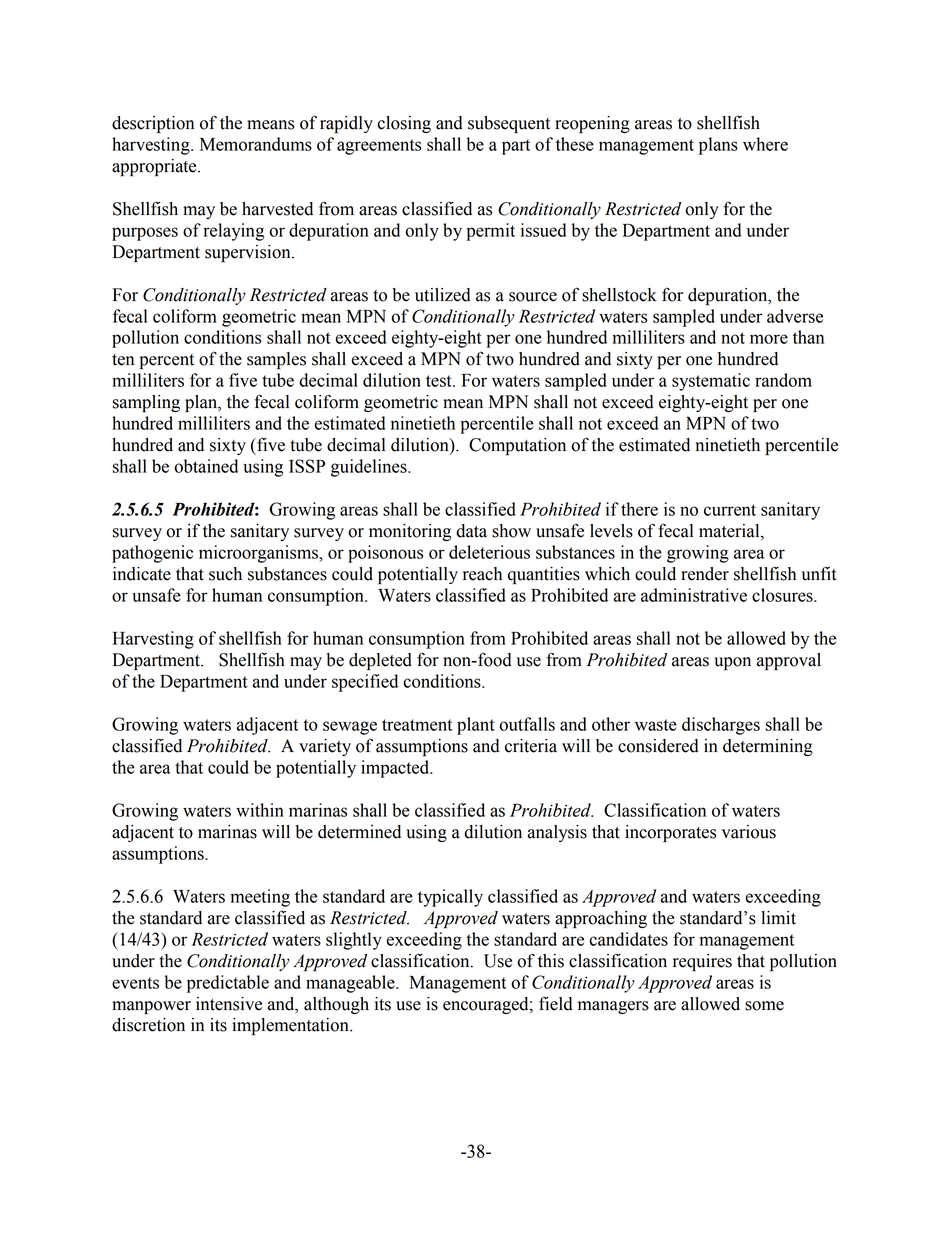  Describe the element at coordinates (765, 144) in the screenshot. I see `where` at that location.
